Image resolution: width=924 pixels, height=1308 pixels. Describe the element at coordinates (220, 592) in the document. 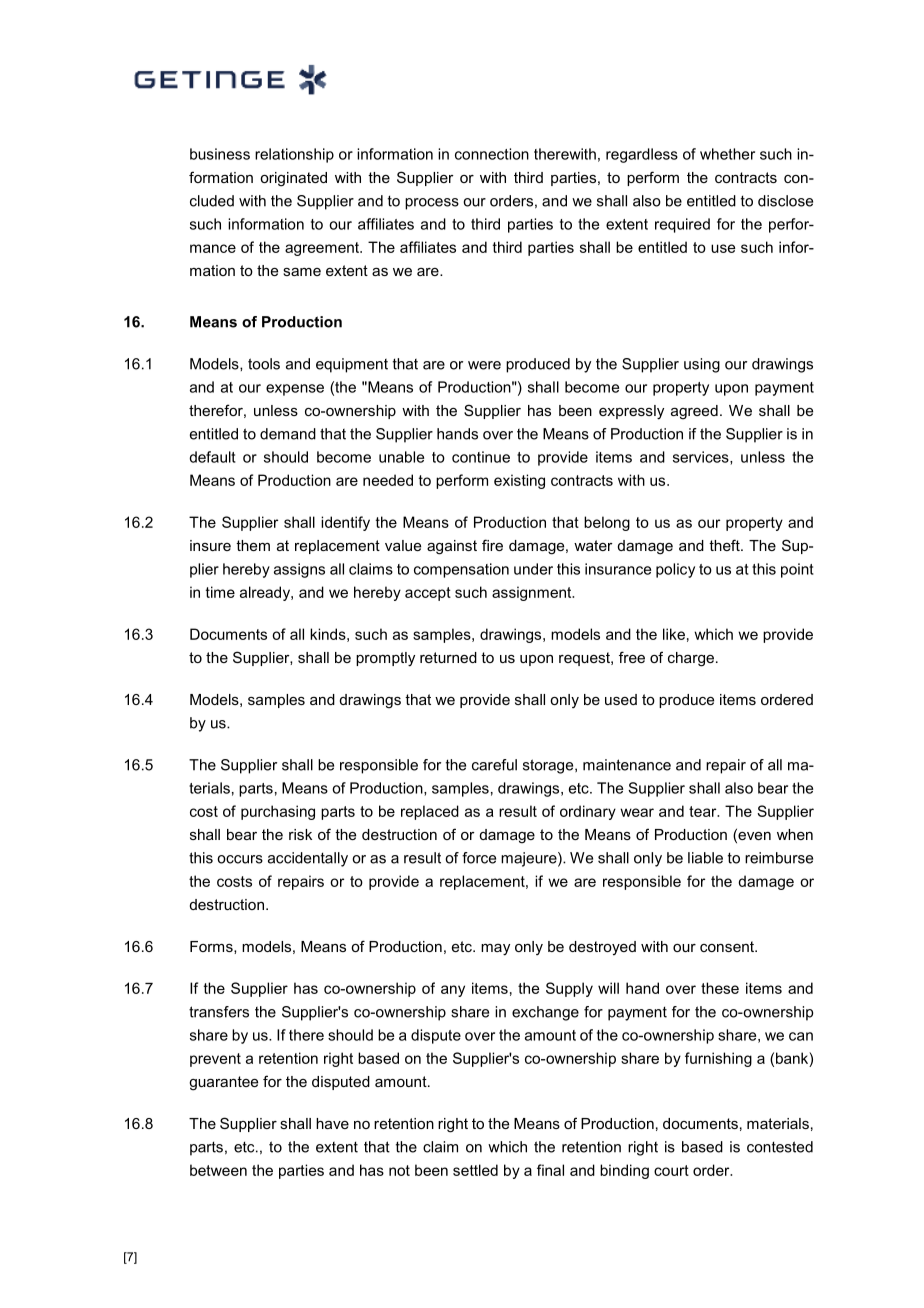

I see `time` at that location.
